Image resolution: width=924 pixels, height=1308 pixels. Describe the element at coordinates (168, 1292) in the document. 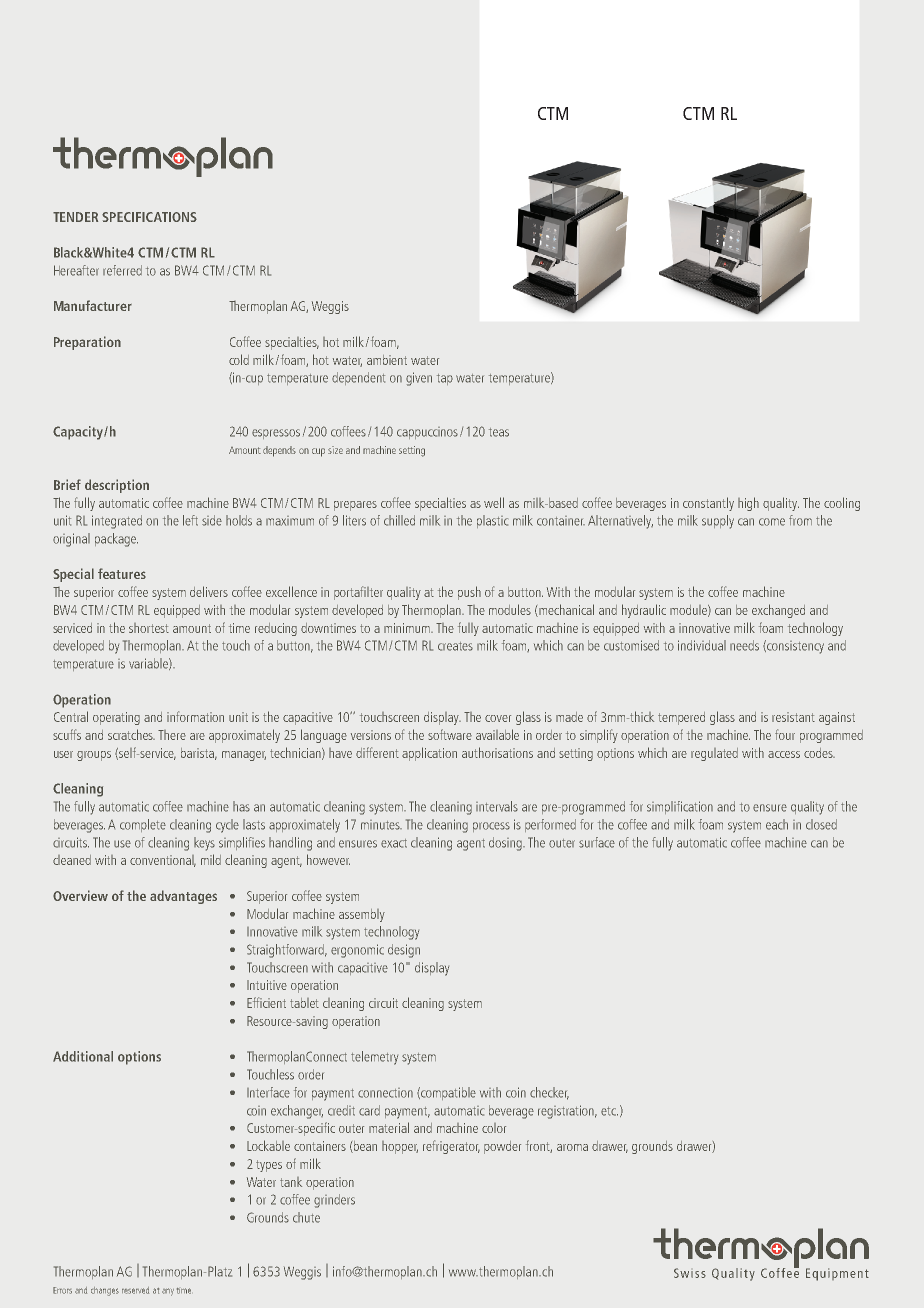

I see `any` at that location.
